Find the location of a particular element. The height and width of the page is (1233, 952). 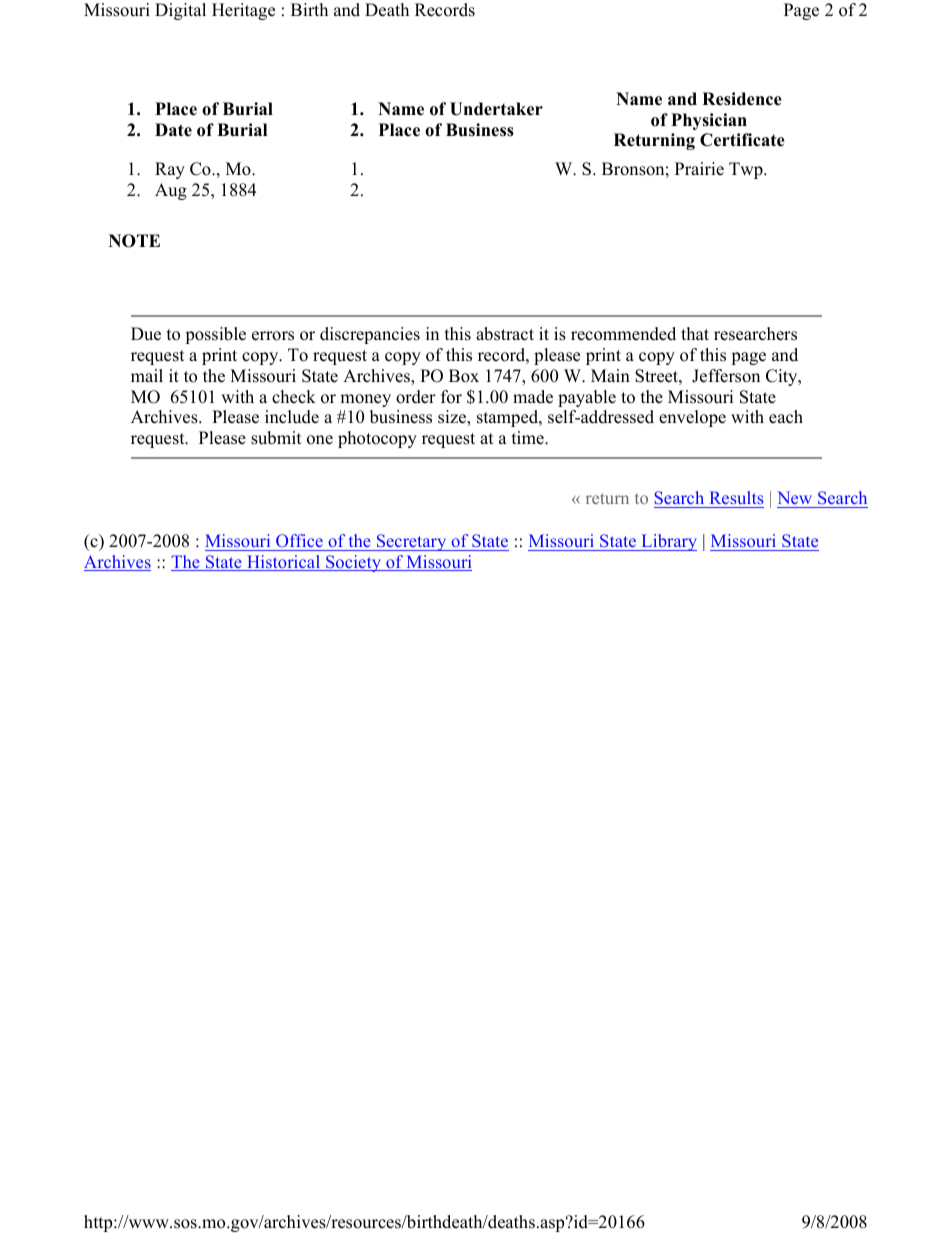

Prairie is located at coordinates (699, 169).
